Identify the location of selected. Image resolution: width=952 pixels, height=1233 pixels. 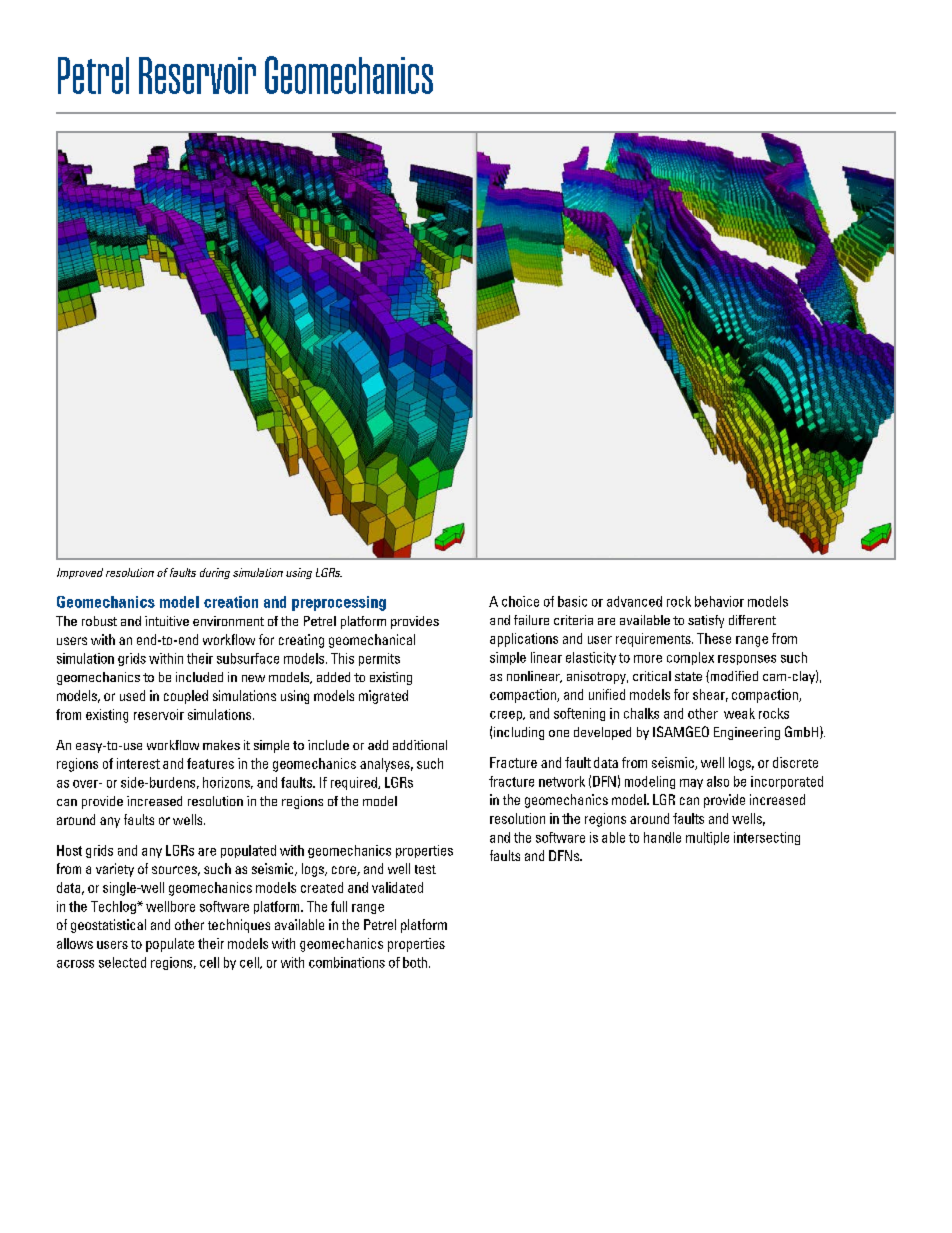
(122, 962).
